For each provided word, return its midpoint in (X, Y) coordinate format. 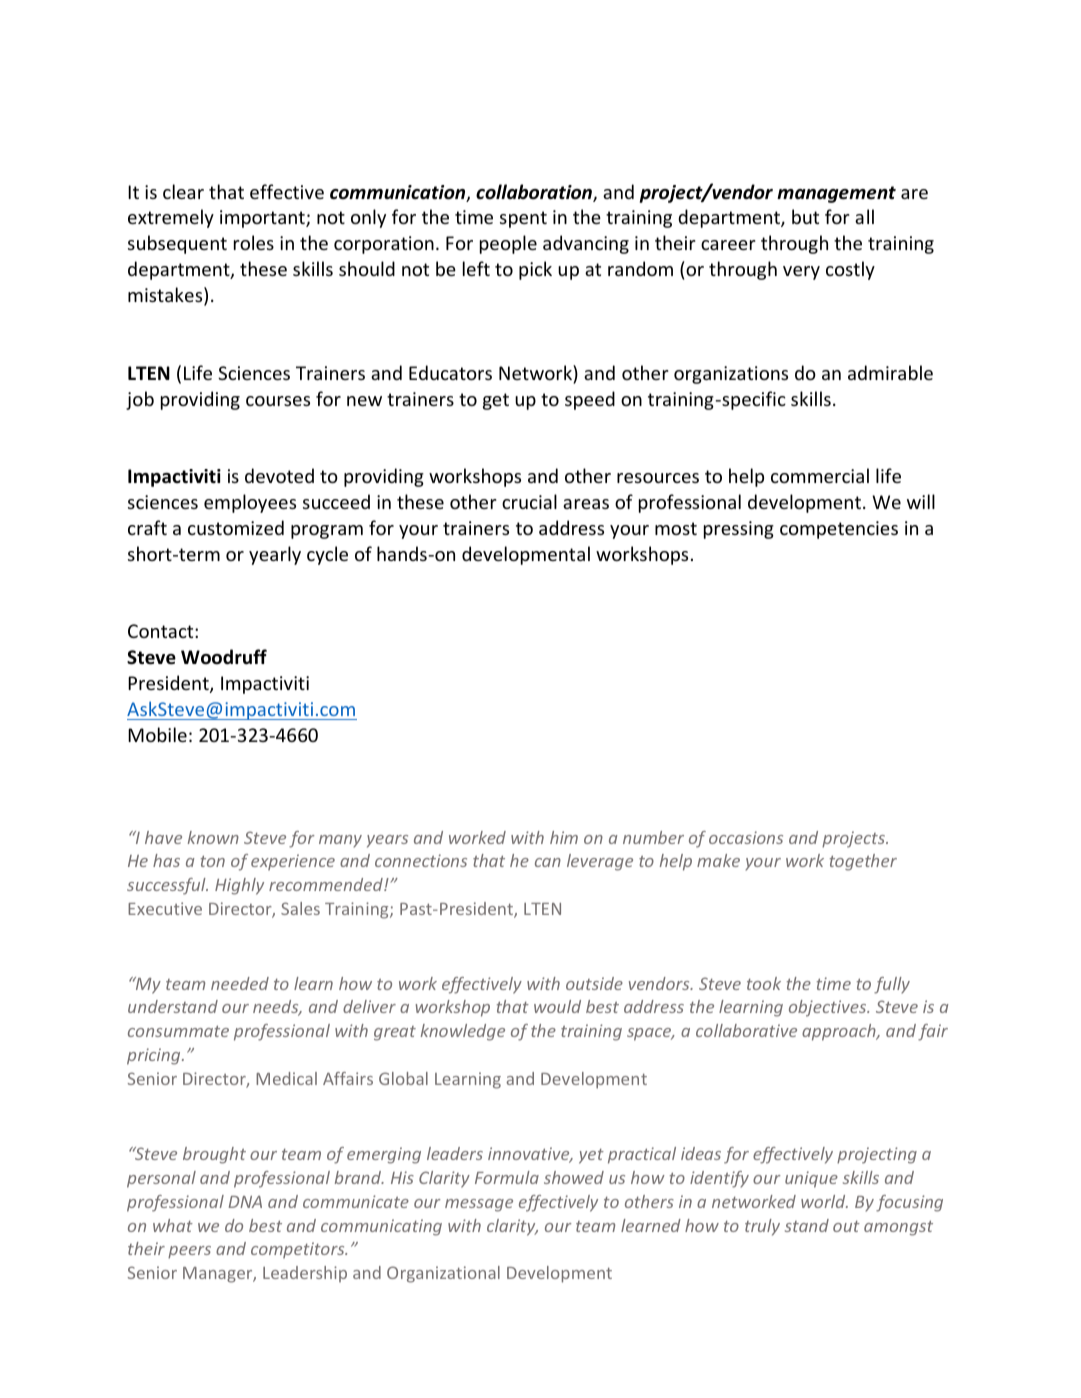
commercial (820, 475)
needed (240, 983)
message (479, 1205)
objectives (829, 1008)
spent (523, 219)
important (263, 219)
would (557, 1006)
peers (189, 1252)
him (564, 837)
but (805, 216)
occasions (746, 837)
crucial (529, 501)
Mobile (157, 734)
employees (250, 503)
